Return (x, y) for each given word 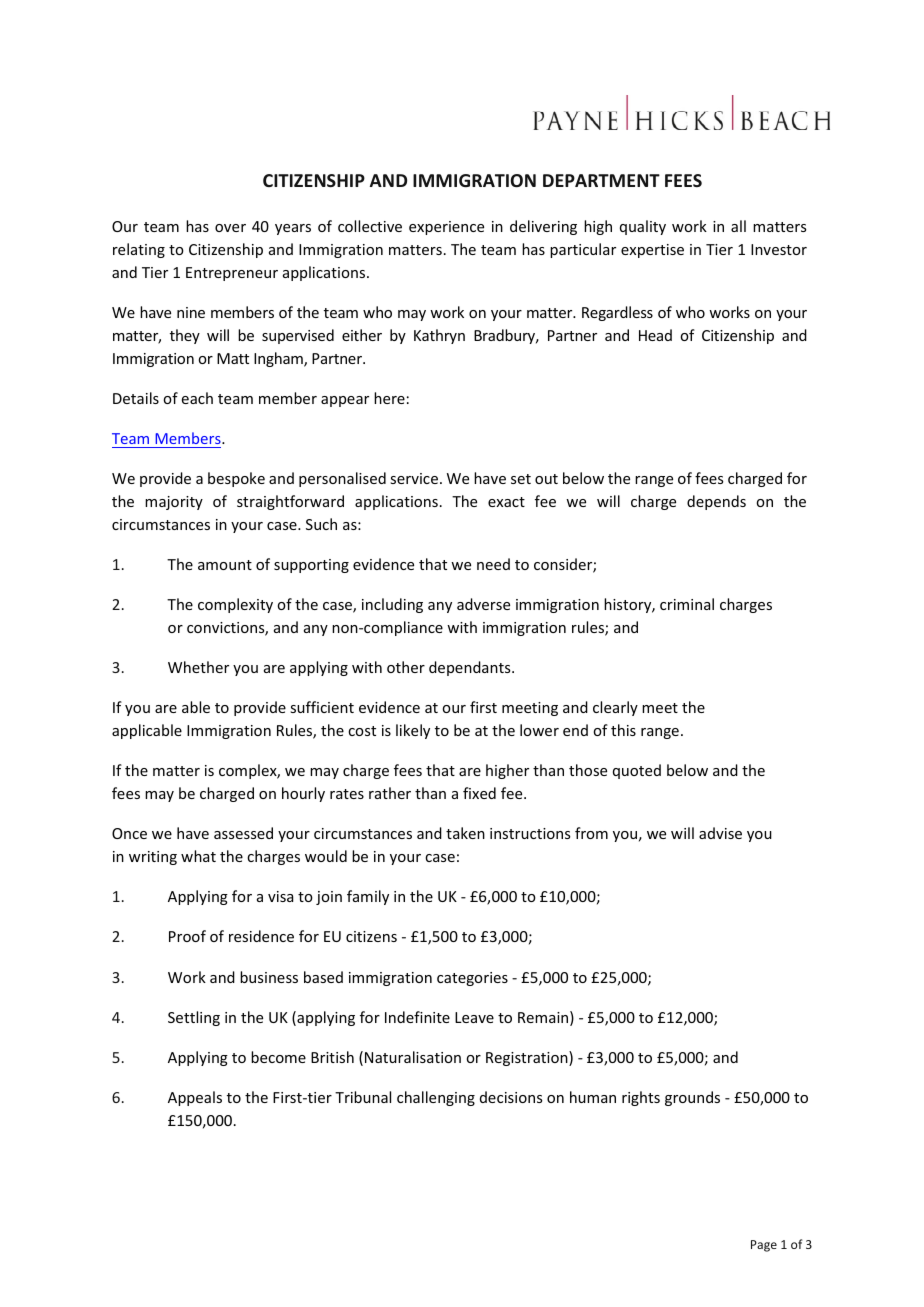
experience (446, 228)
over (230, 228)
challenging (436, 1098)
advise (720, 833)
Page (764, 1246)
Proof (187, 936)
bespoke (236, 479)
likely (413, 731)
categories (472, 979)
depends (716, 502)
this (623, 730)
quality (643, 227)
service (414, 478)
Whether (198, 667)
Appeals (195, 1098)
